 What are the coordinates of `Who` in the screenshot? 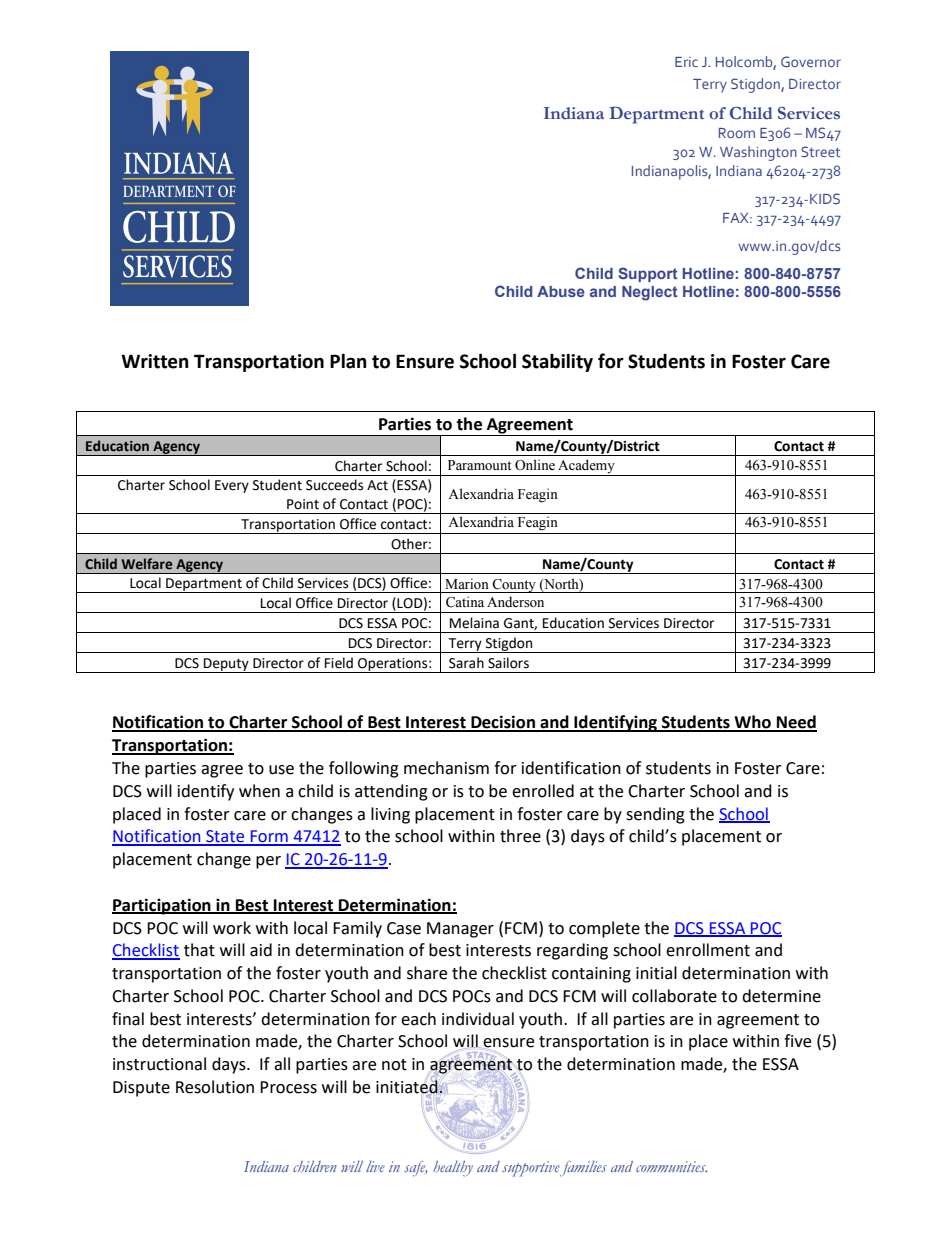 It's located at (752, 723).
